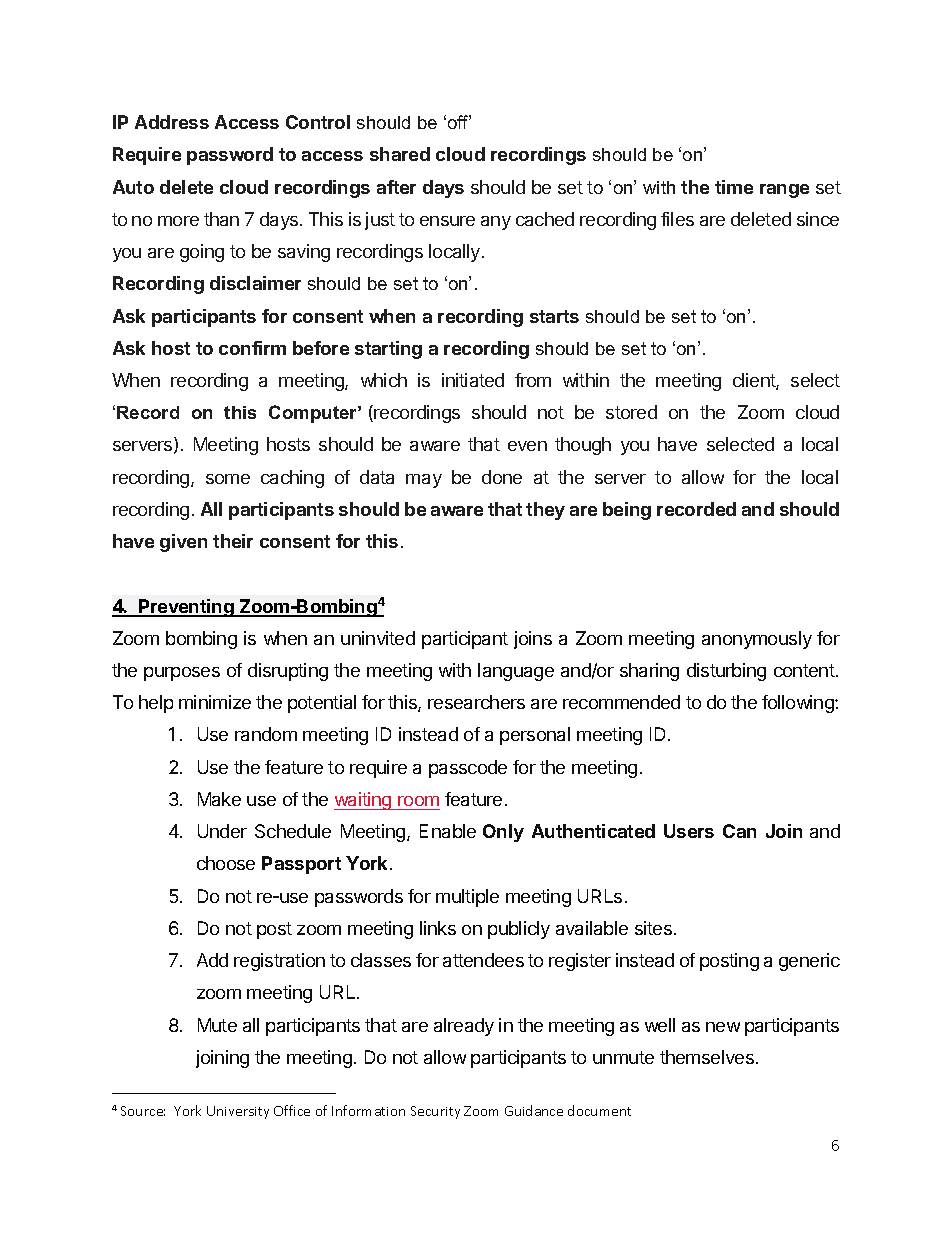  What do you see at coordinates (238, 1112) in the screenshot?
I see `University` at bounding box center [238, 1112].
